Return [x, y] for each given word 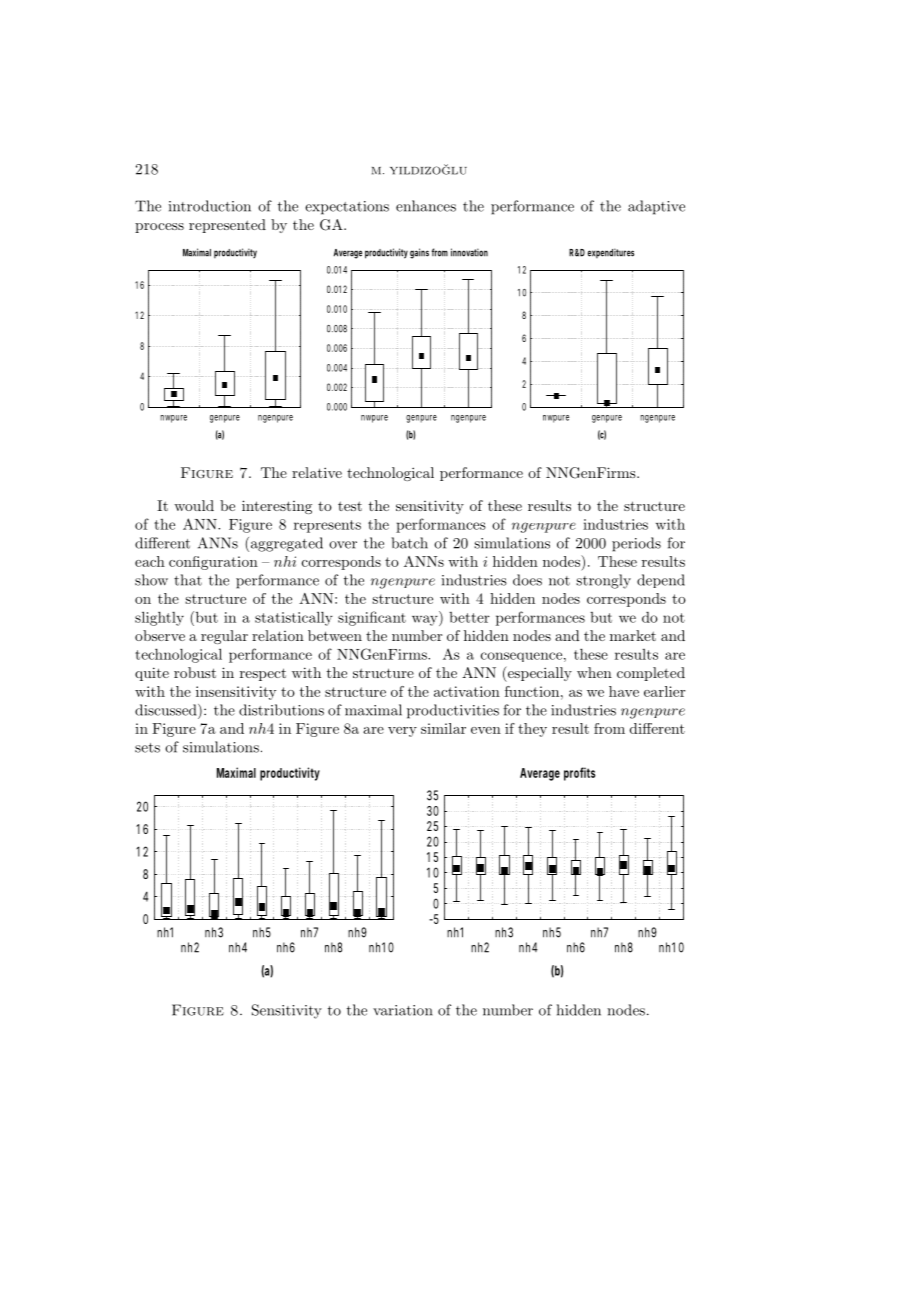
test [350, 506]
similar [443, 728]
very [402, 732]
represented [227, 226]
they [532, 730]
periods [636, 544]
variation [403, 1010]
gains [419, 253]
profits [579, 774]
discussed [167, 710]
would [194, 505]
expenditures [610, 253]
